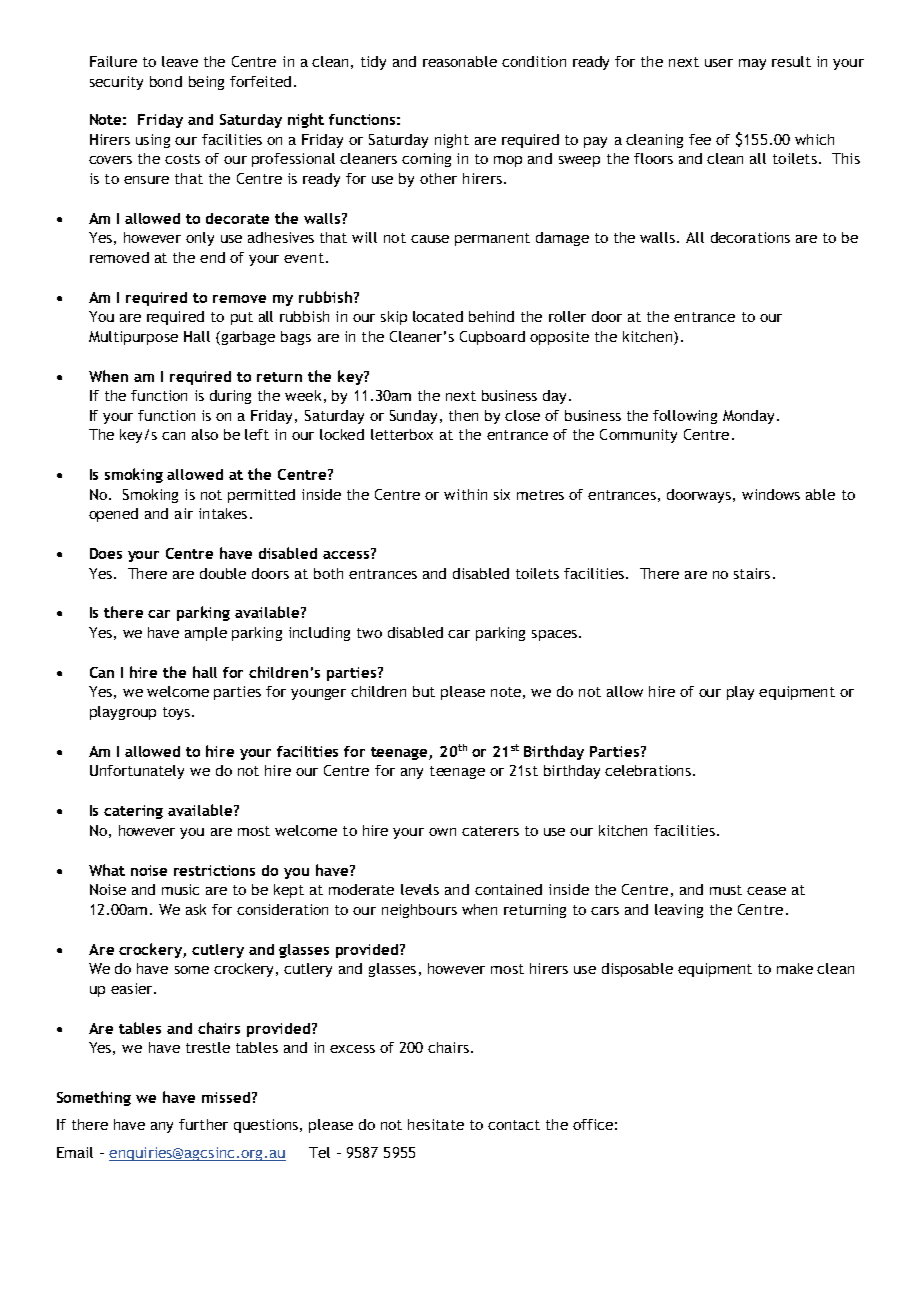 The width and height of the document is (924, 1308). I want to click on hesitate, so click(436, 1124).
